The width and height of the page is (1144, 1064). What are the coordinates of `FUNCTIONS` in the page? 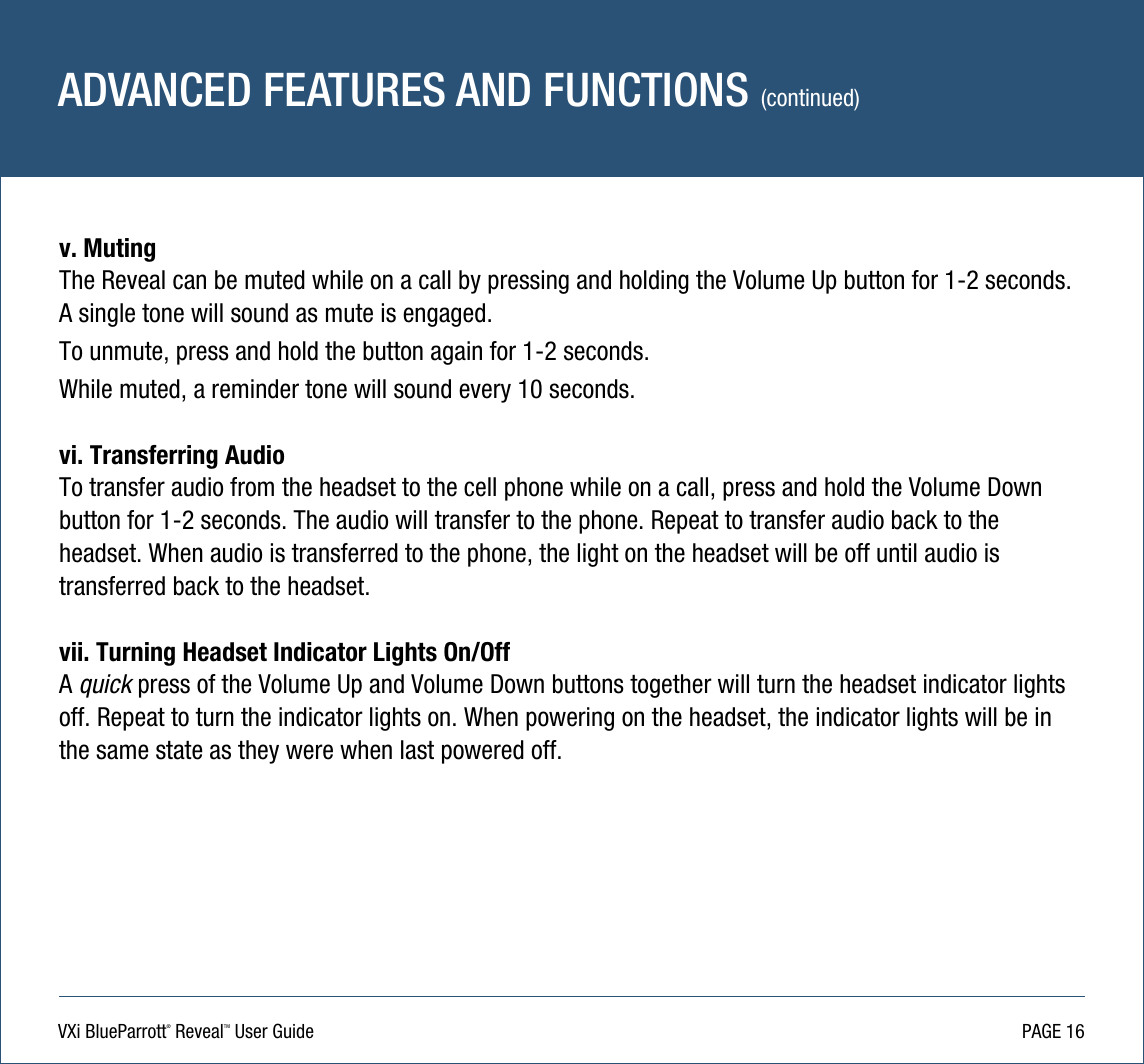 It's located at (647, 89).
